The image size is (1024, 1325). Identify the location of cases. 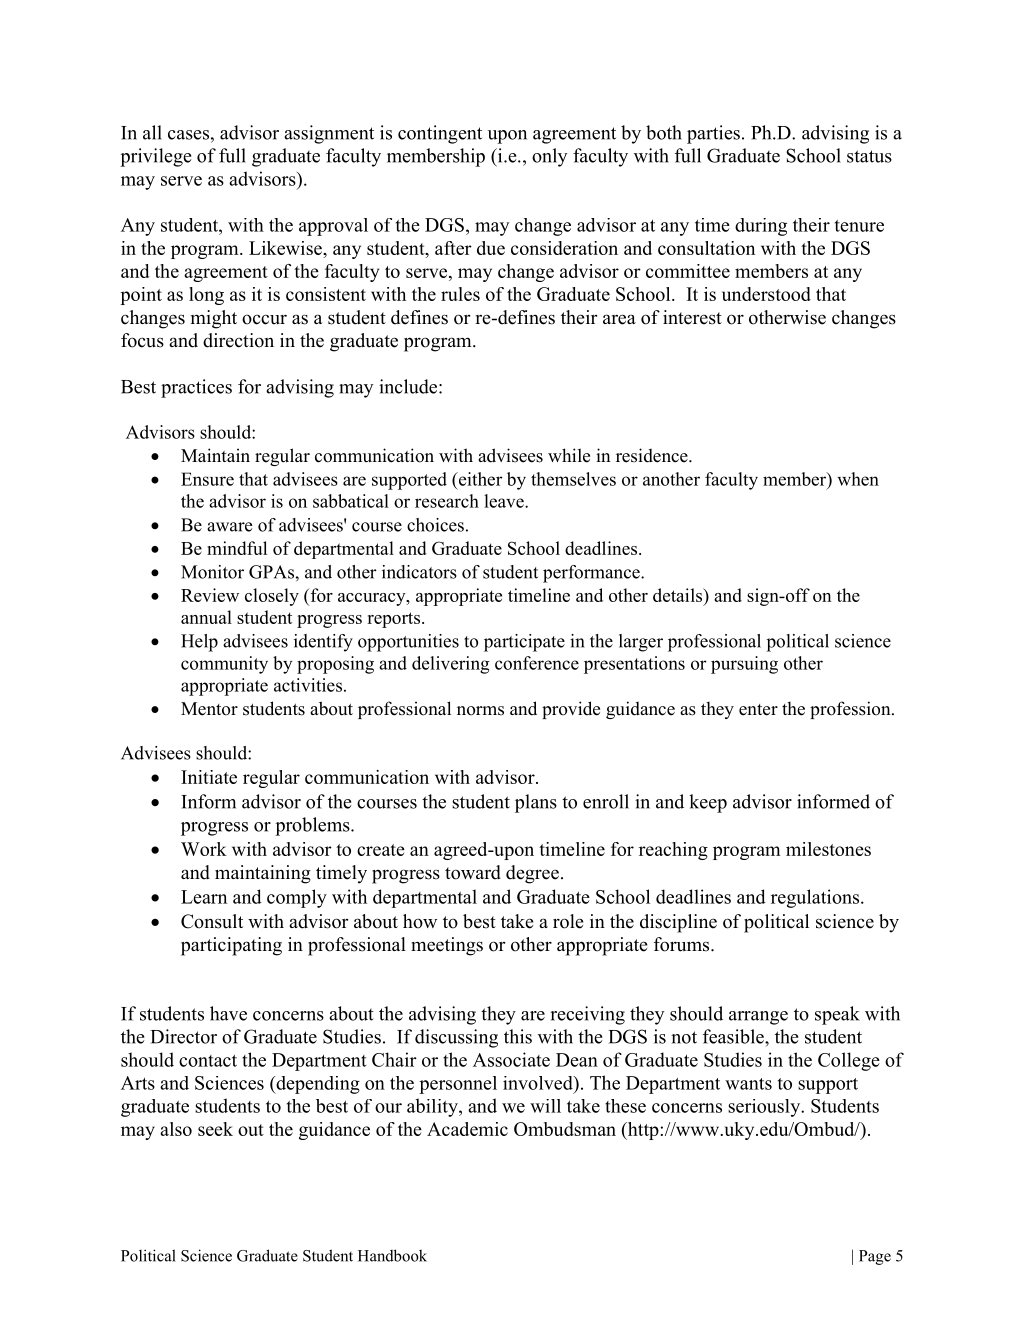
(188, 135).
